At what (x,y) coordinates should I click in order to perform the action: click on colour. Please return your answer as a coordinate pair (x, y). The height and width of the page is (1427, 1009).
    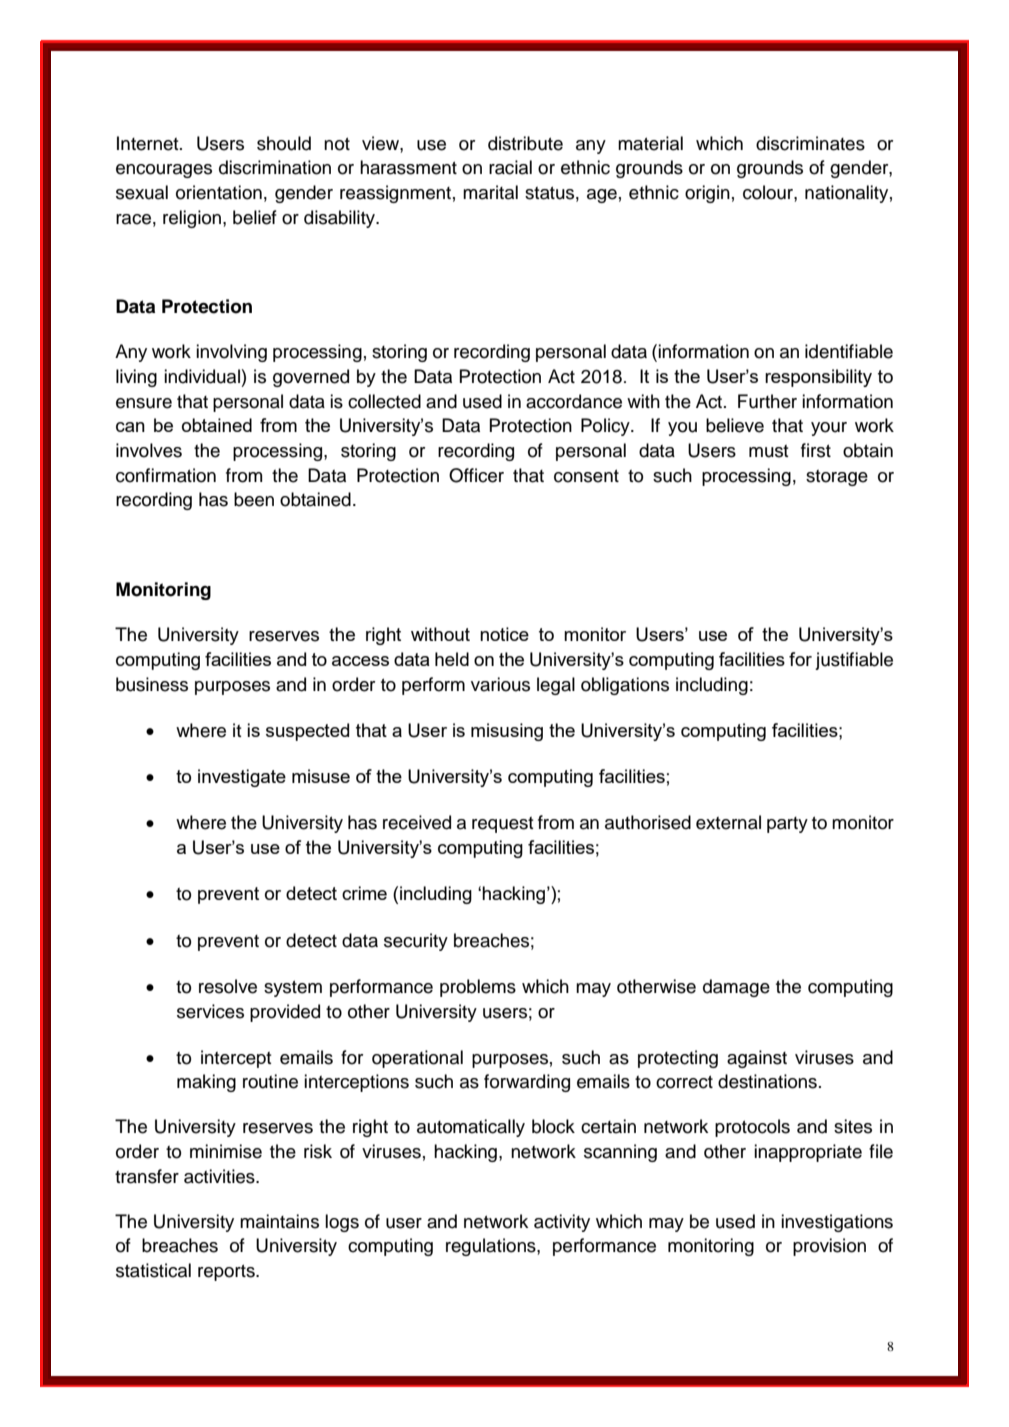
    Looking at the image, I should click on (769, 192).
